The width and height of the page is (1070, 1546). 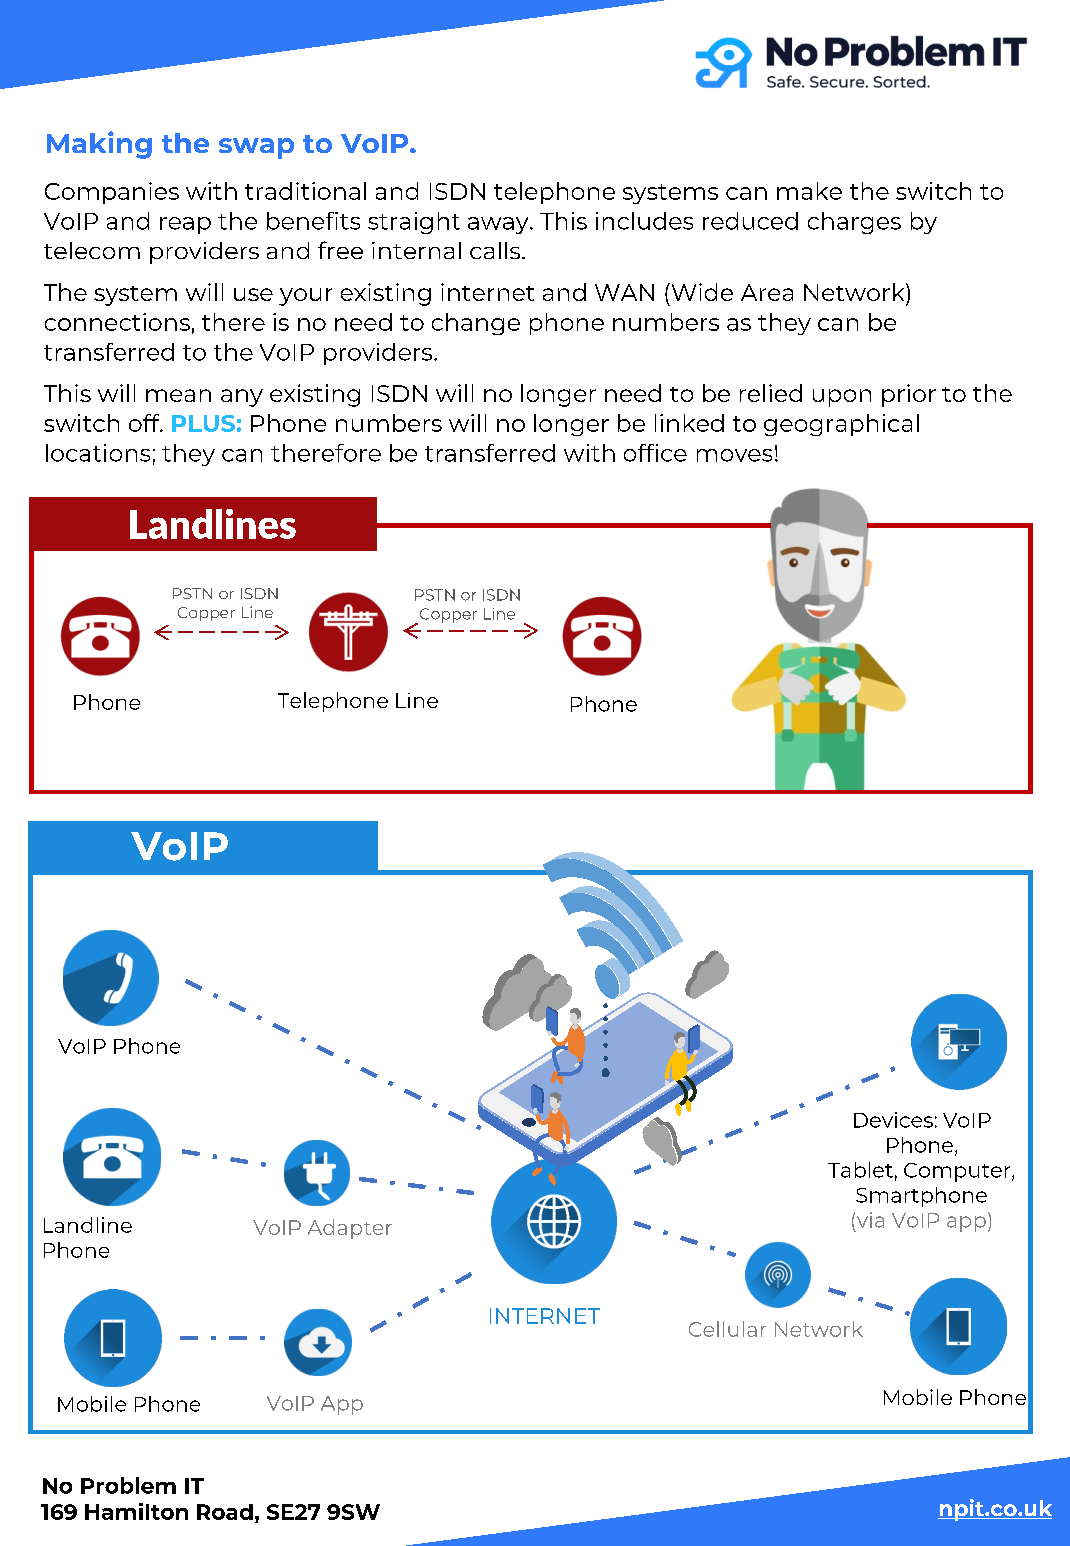 What do you see at coordinates (98, 453) in the page?
I see `locations` at bounding box center [98, 453].
